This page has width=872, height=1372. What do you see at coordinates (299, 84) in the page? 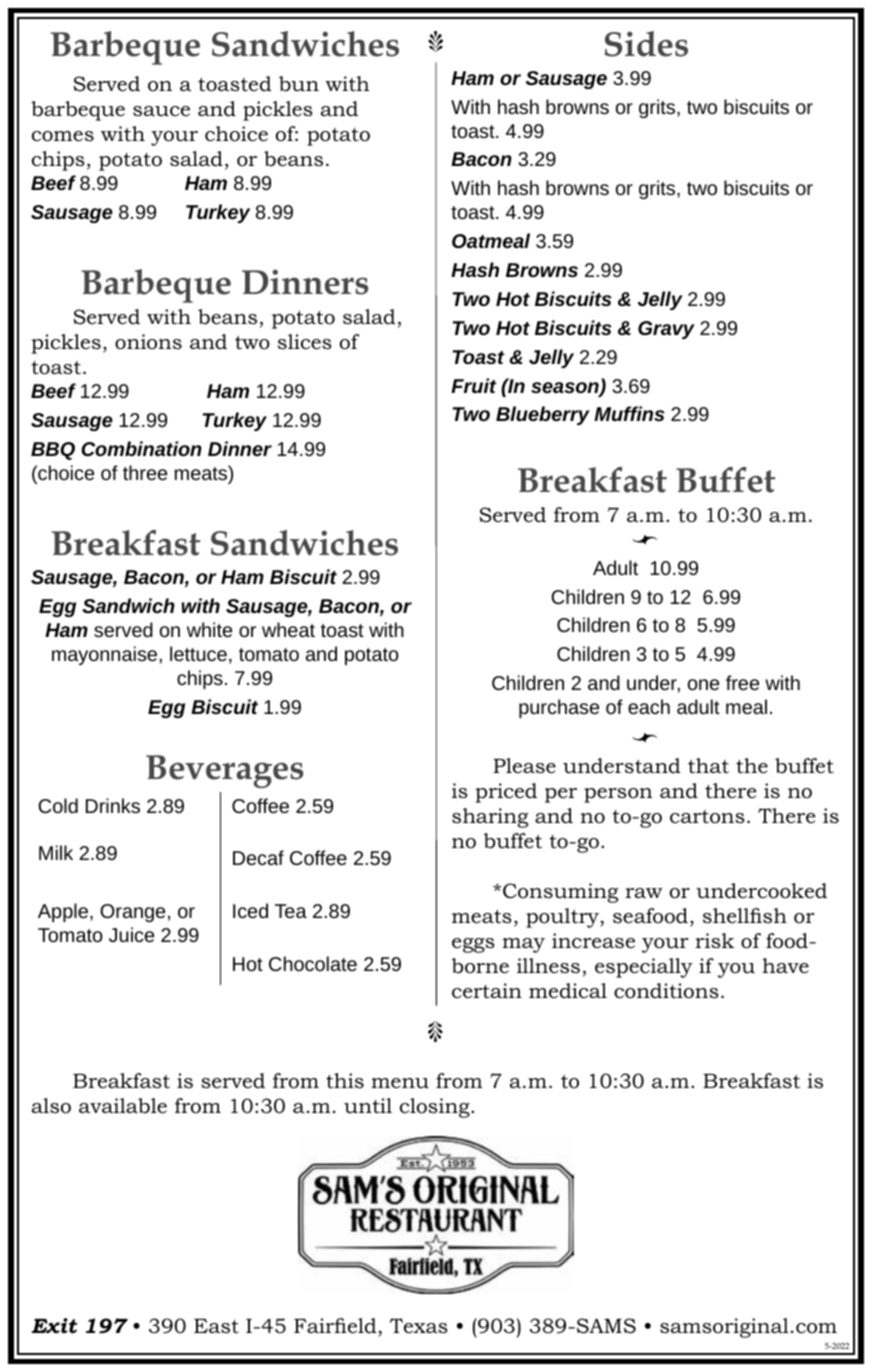
I see `bun` at bounding box center [299, 84].
